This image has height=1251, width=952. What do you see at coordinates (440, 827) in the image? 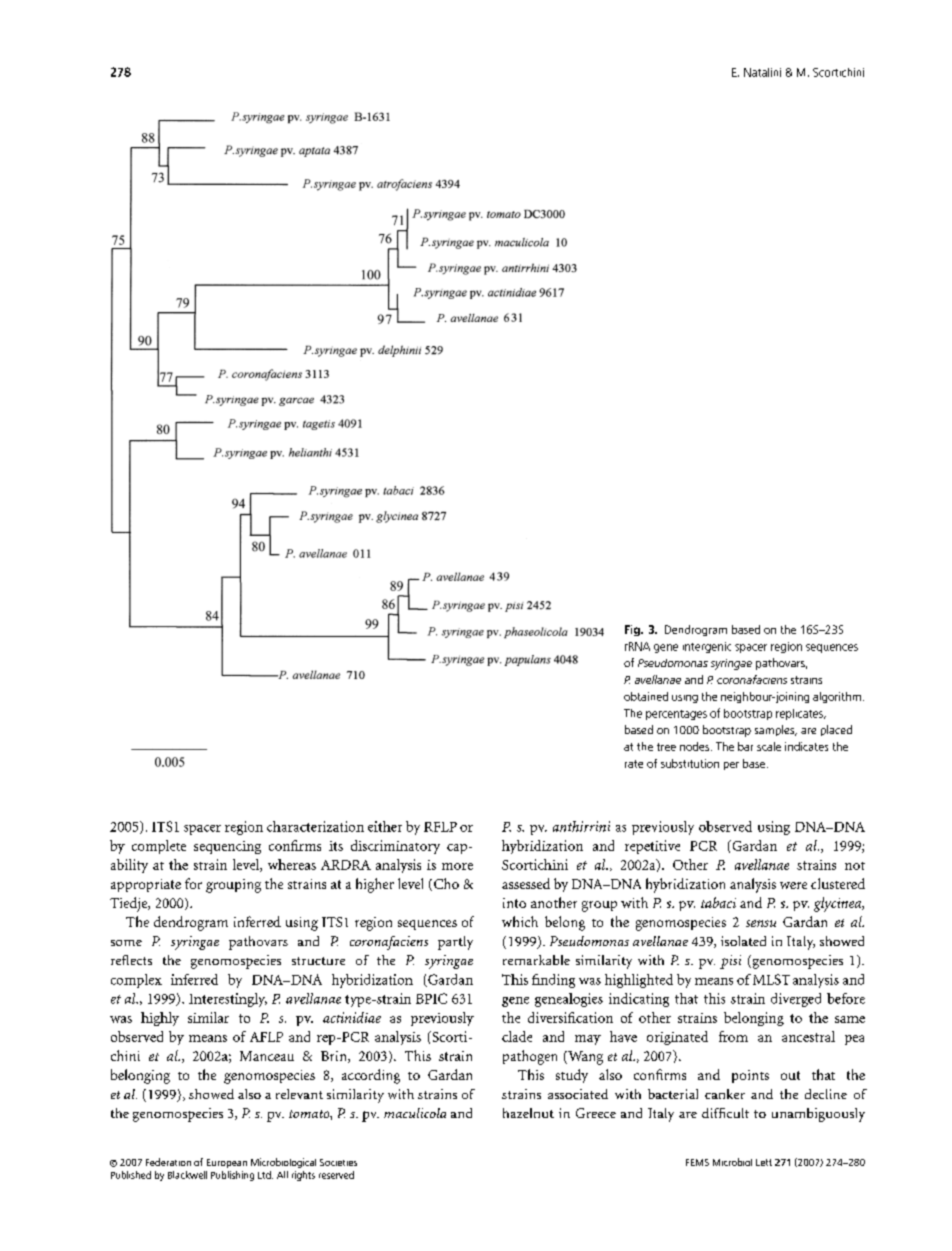
I see `RFLP` at bounding box center [440, 827].
